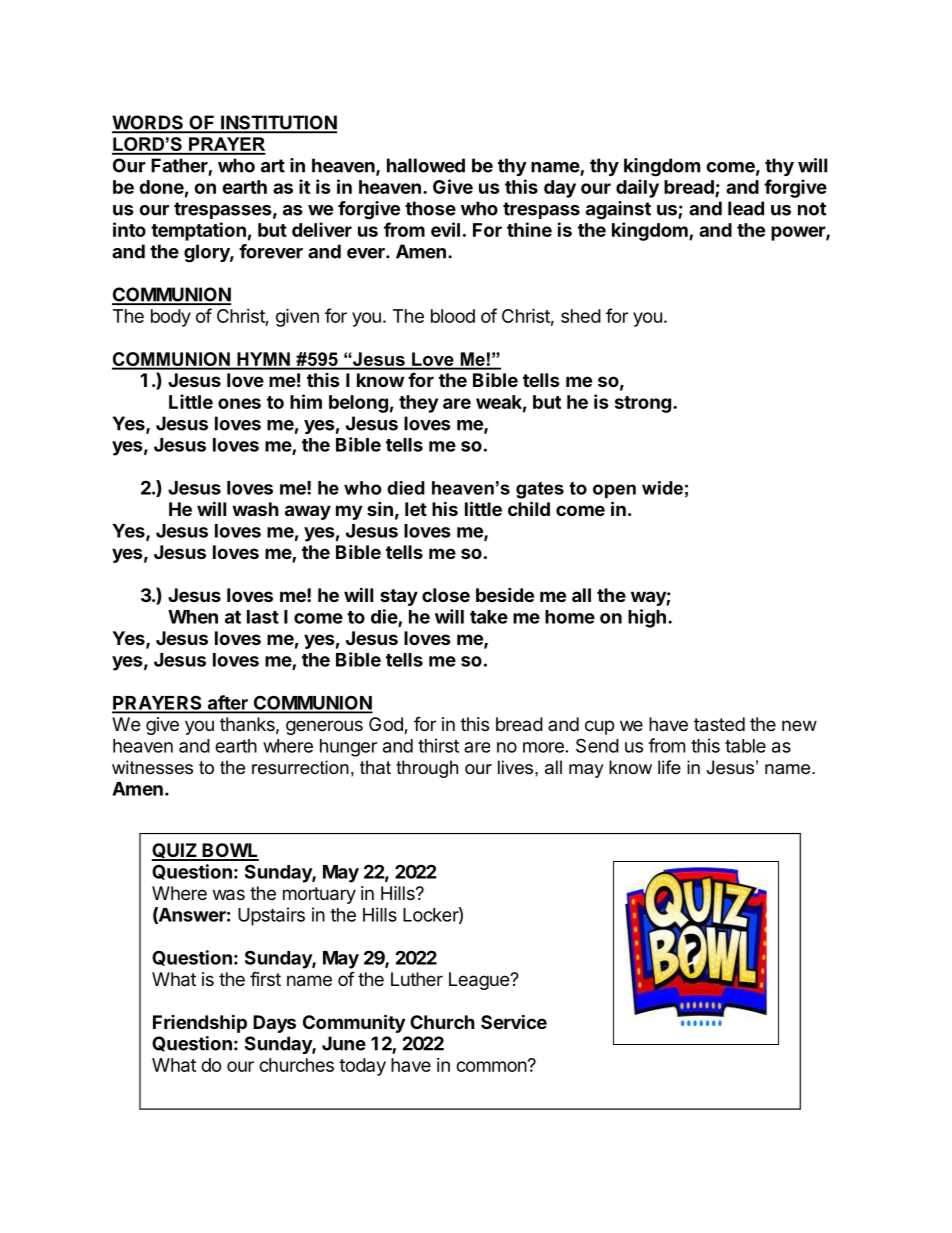  What do you see at coordinates (418, 404) in the screenshot?
I see `they` at bounding box center [418, 404].
